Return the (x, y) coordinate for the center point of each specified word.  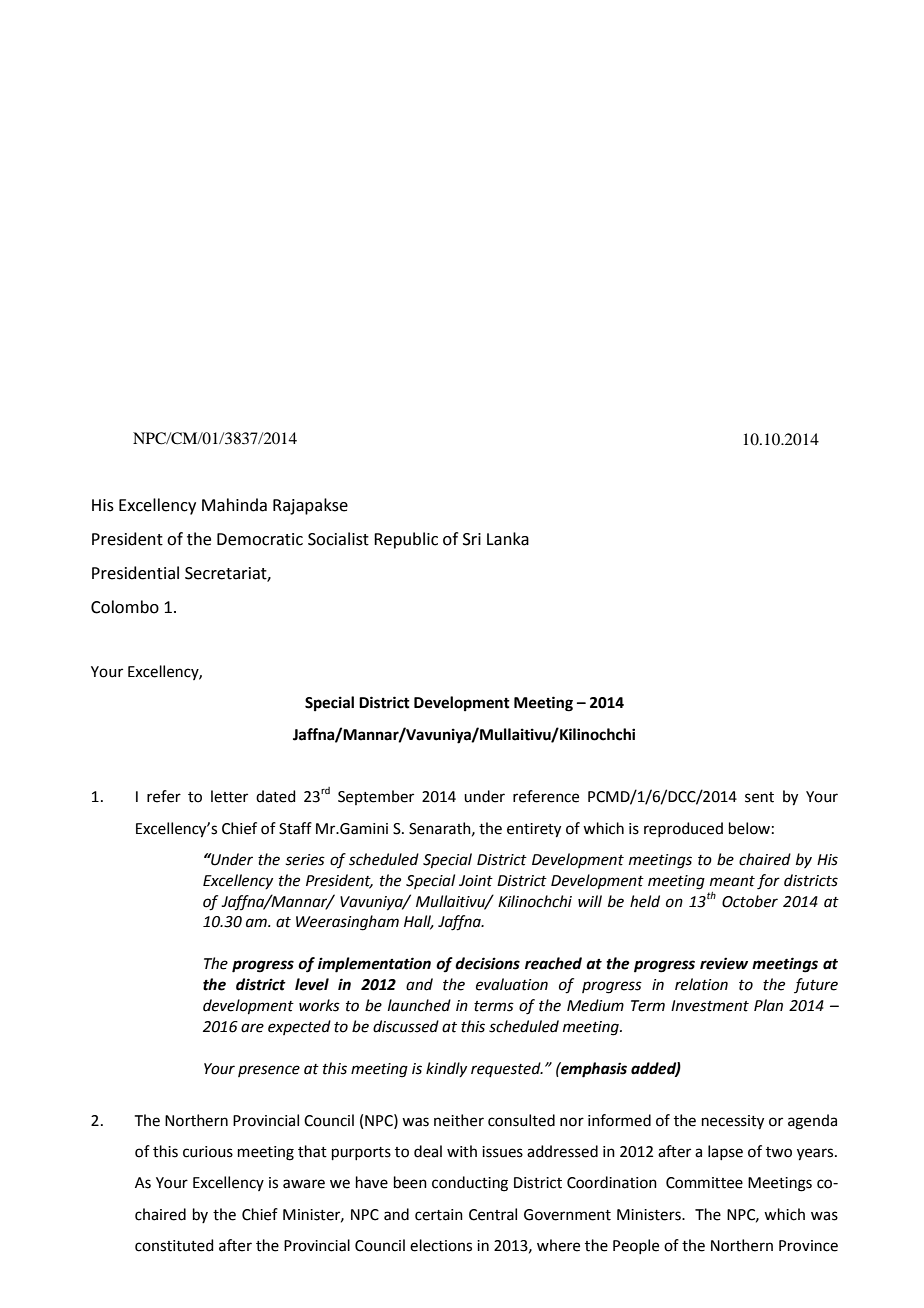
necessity (733, 1122)
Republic (406, 540)
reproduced (683, 829)
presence (269, 1071)
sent (759, 797)
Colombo (125, 607)
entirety (534, 830)
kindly (446, 1069)
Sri (472, 539)
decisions (487, 963)
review (724, 963)
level (312, 984)
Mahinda (234, 505)
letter (229, 796)
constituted (174, 1245)
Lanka (508, 539)
